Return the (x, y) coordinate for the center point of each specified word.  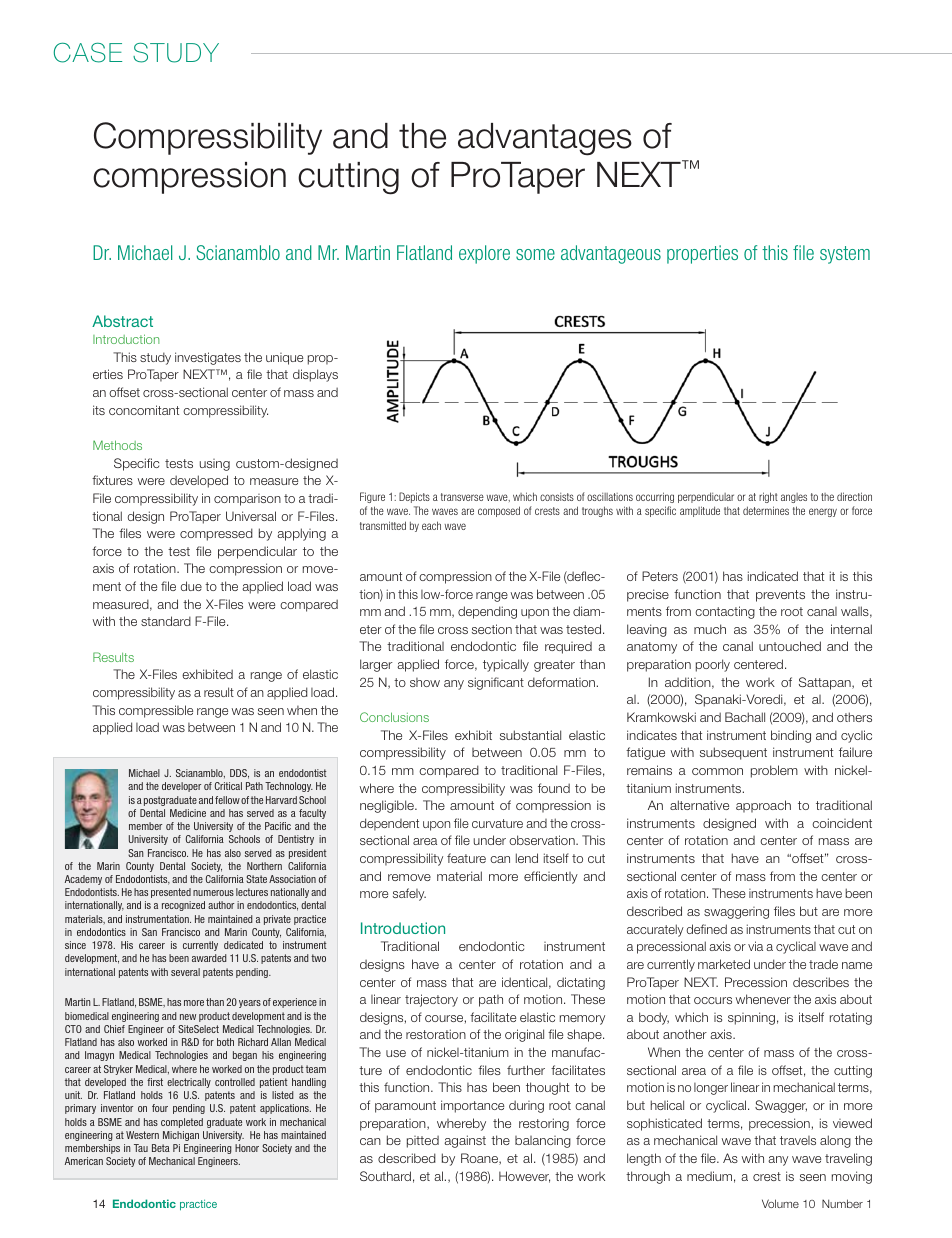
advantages (545, 139)
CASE (88, 52)
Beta (161, 1148)
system (845, 255)
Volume (780, 1203)
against (465, 1141)
